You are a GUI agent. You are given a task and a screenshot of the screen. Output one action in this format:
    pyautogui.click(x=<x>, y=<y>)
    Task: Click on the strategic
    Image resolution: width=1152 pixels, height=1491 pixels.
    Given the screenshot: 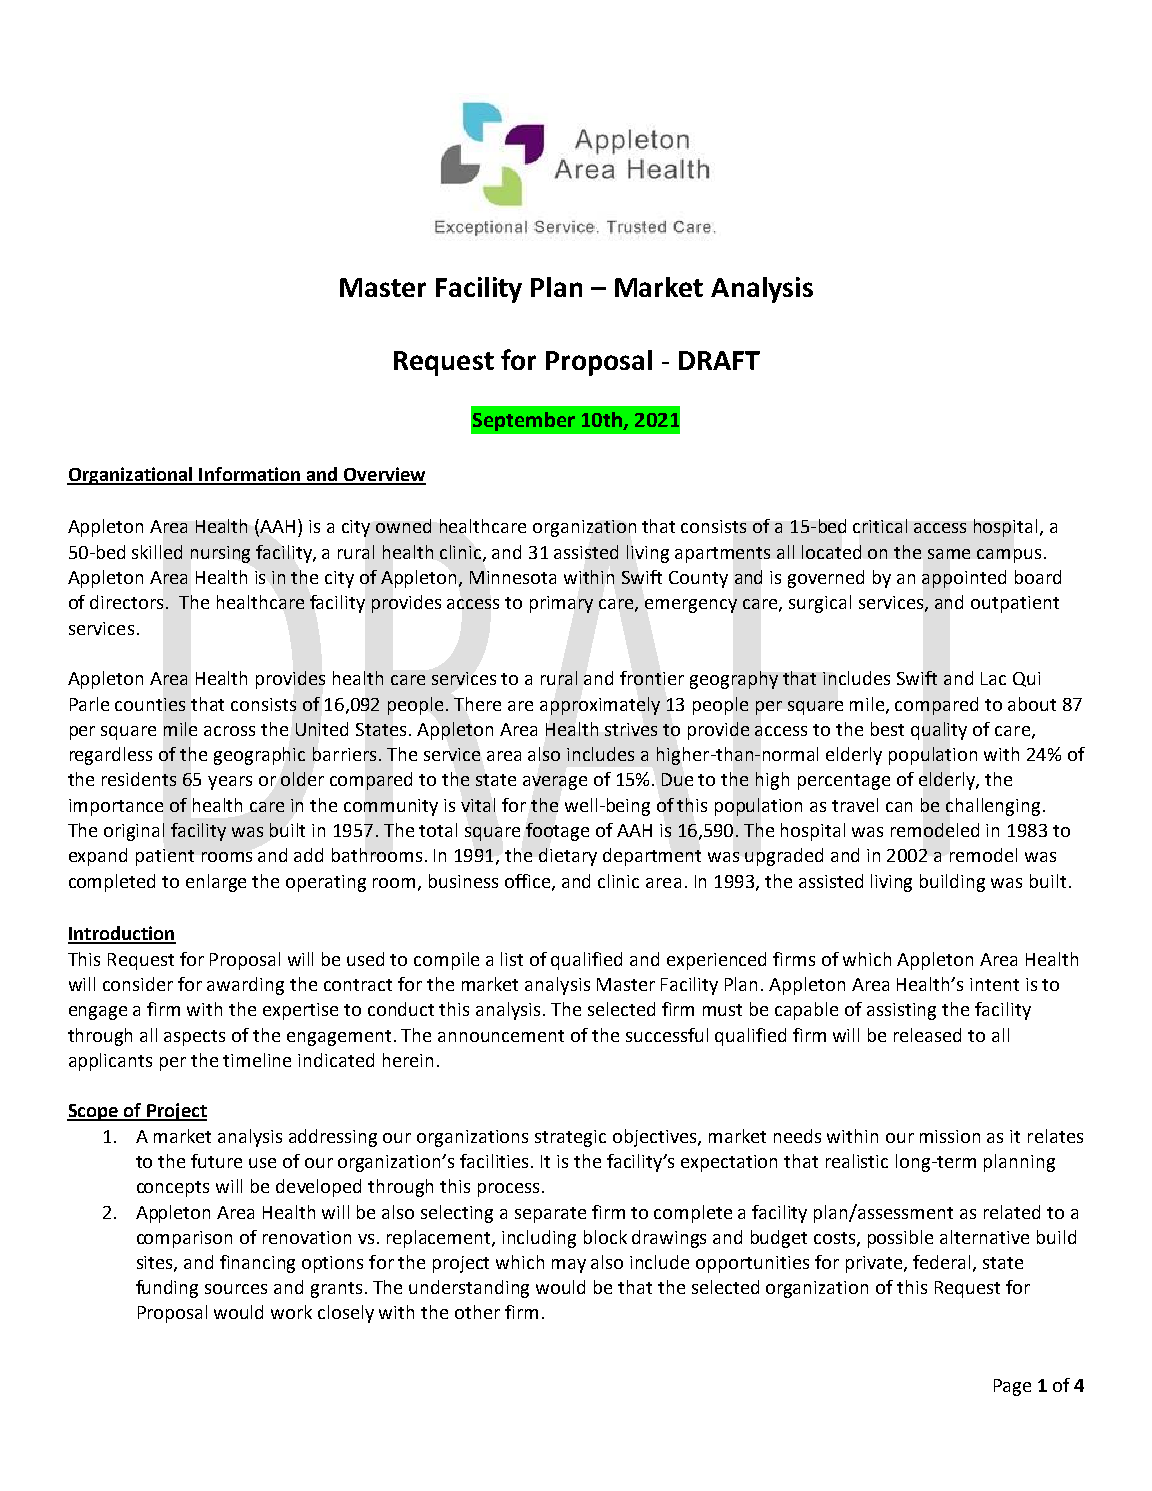 What is the action you would take?
    pyautogui.click(x=570, y=1138)
